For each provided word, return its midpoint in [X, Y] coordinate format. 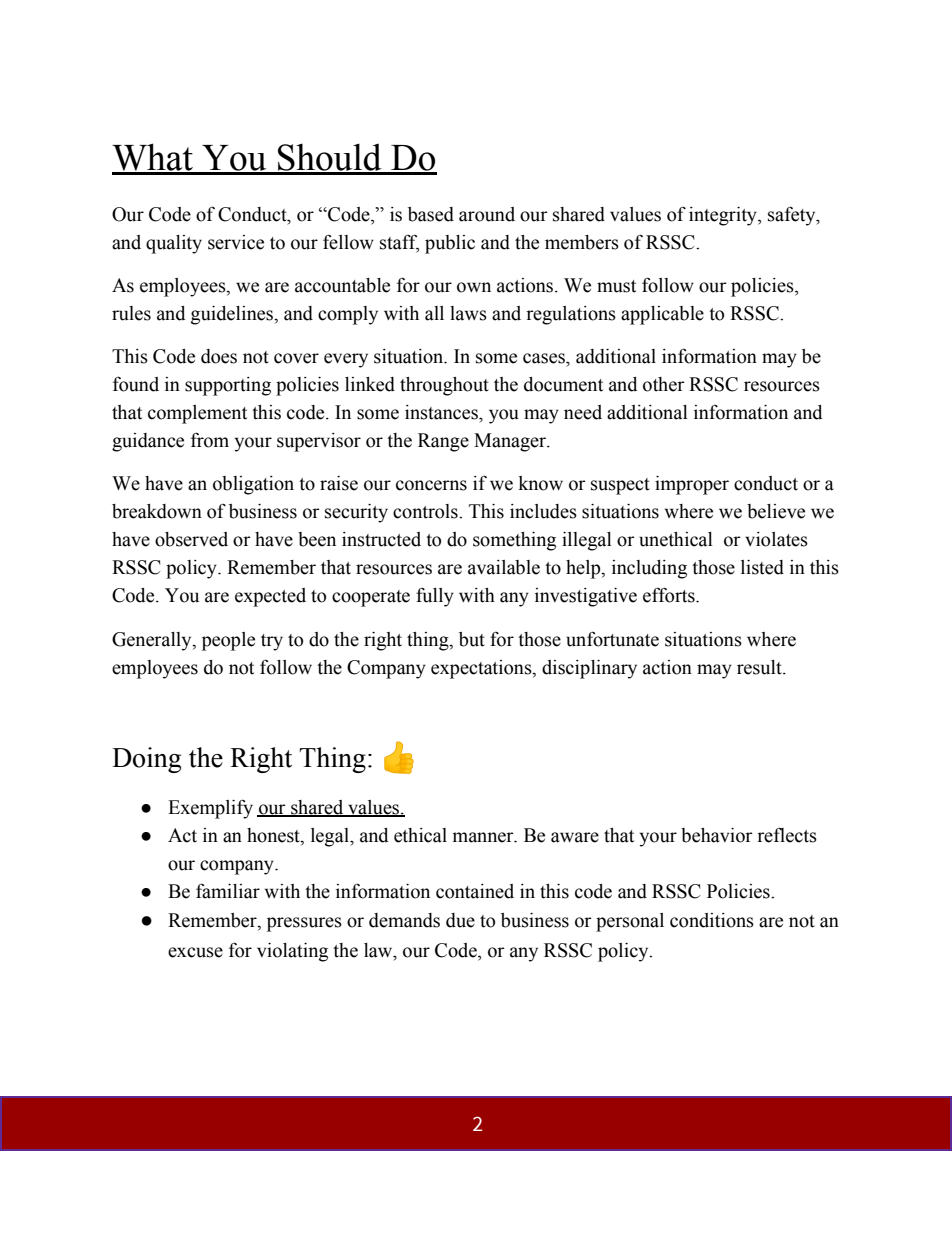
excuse [195, 952]
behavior [717, 835]
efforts [670, 595]
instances [442, 412]
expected [270, 597]
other [664, 384]
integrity [724, 216]
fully [435, 597]
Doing [146, 760]
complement [197, 414]
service [236, 242]
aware [575, 837]
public [450, 244]
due [460, 920]
